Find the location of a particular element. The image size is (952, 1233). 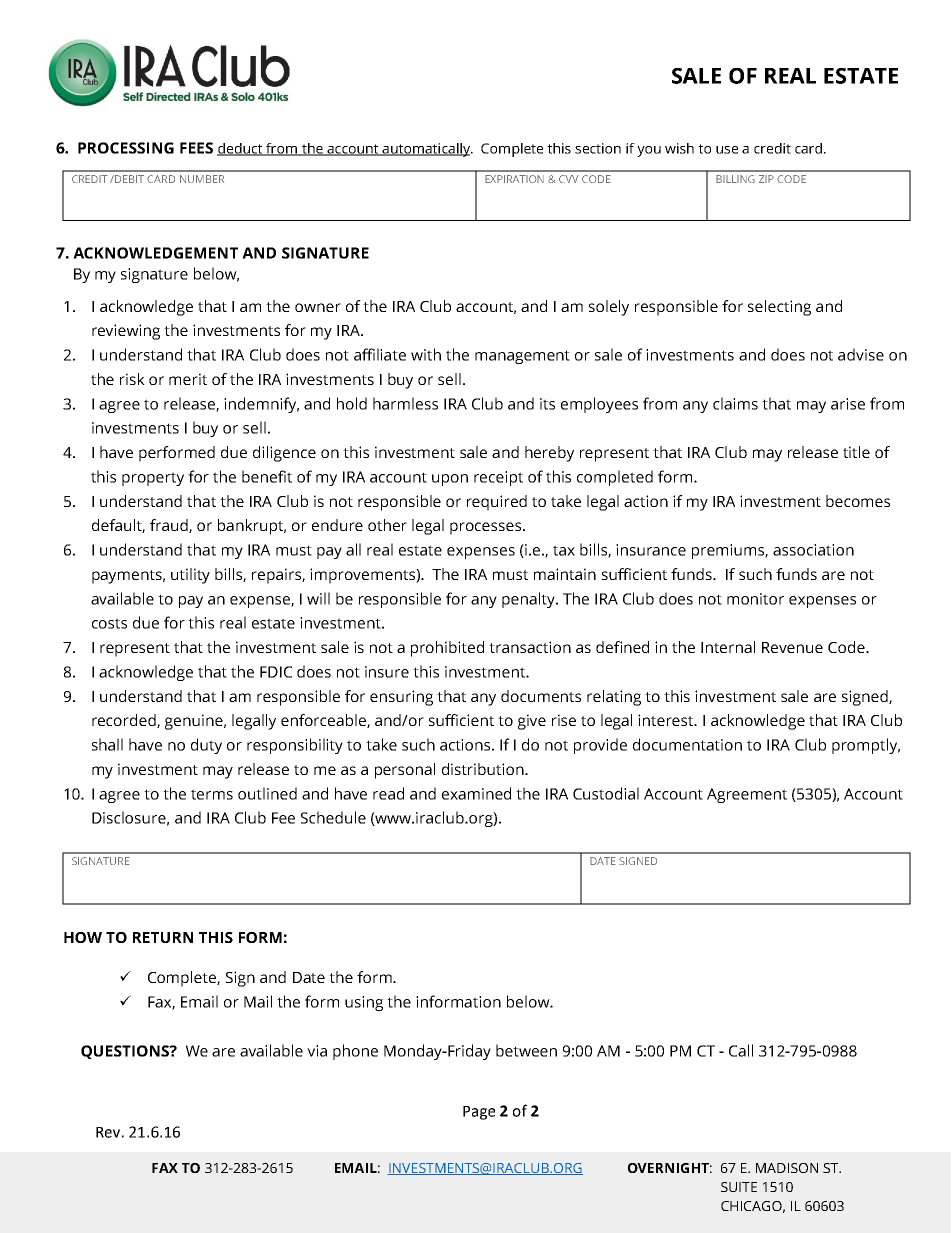

Revenue is located at coordinates (792, 647).
